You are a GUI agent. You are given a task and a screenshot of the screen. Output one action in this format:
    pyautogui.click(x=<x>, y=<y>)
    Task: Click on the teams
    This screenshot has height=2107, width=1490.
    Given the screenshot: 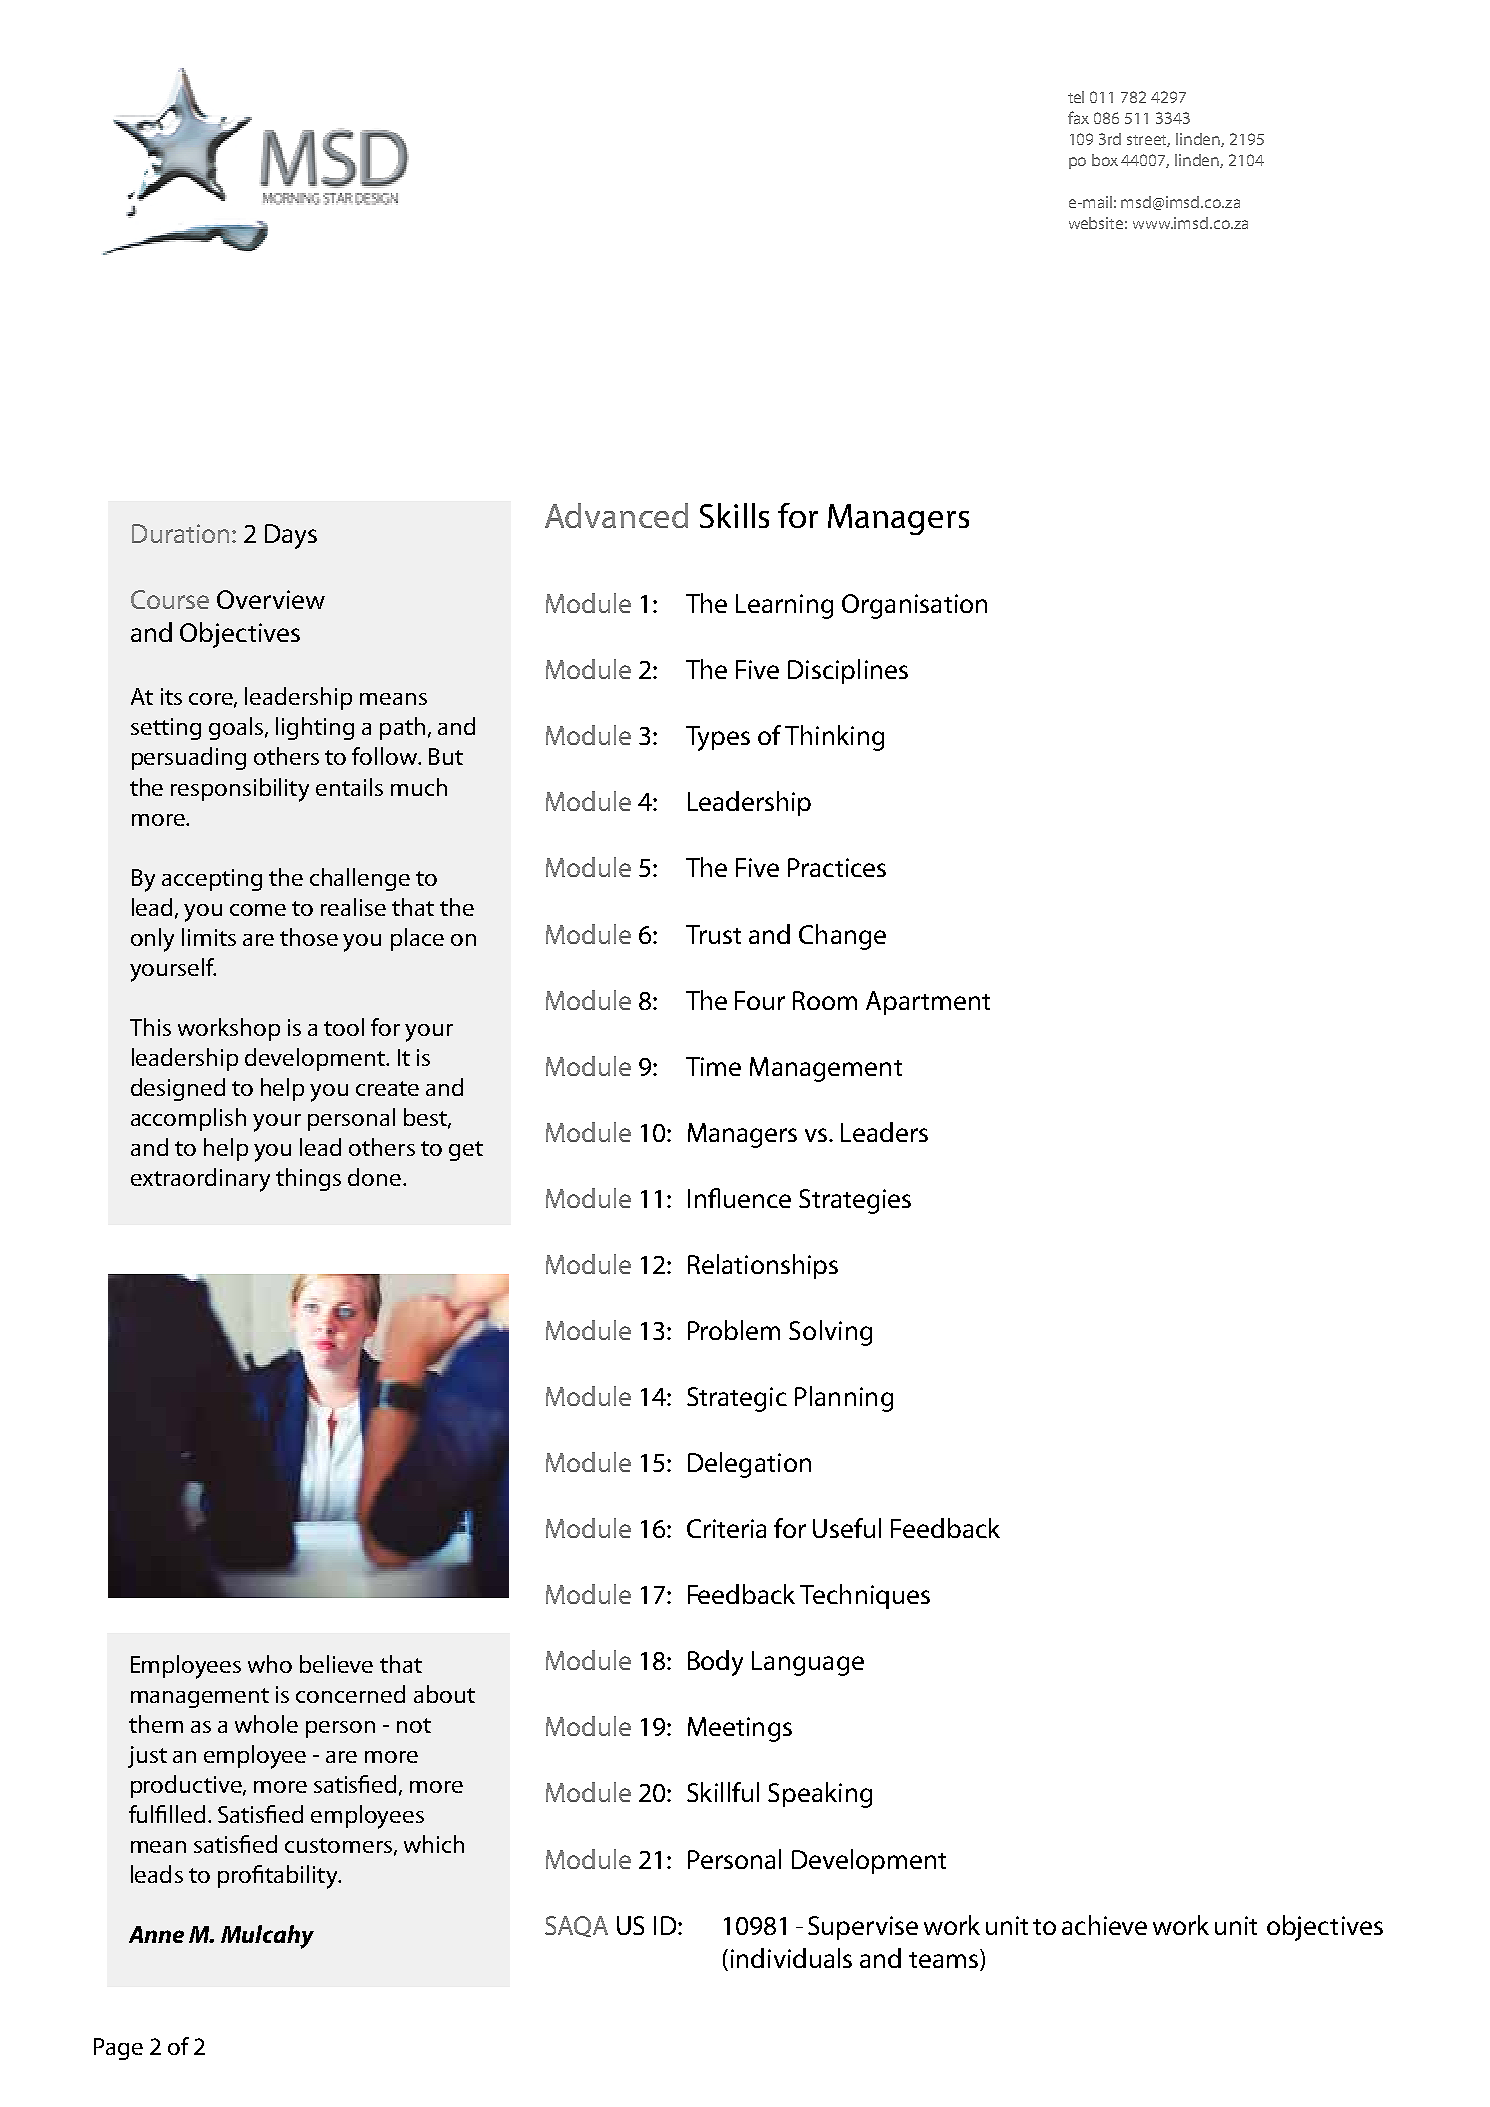 What is the action you would take?
    pyautogui.click(x=945, y=1958)
